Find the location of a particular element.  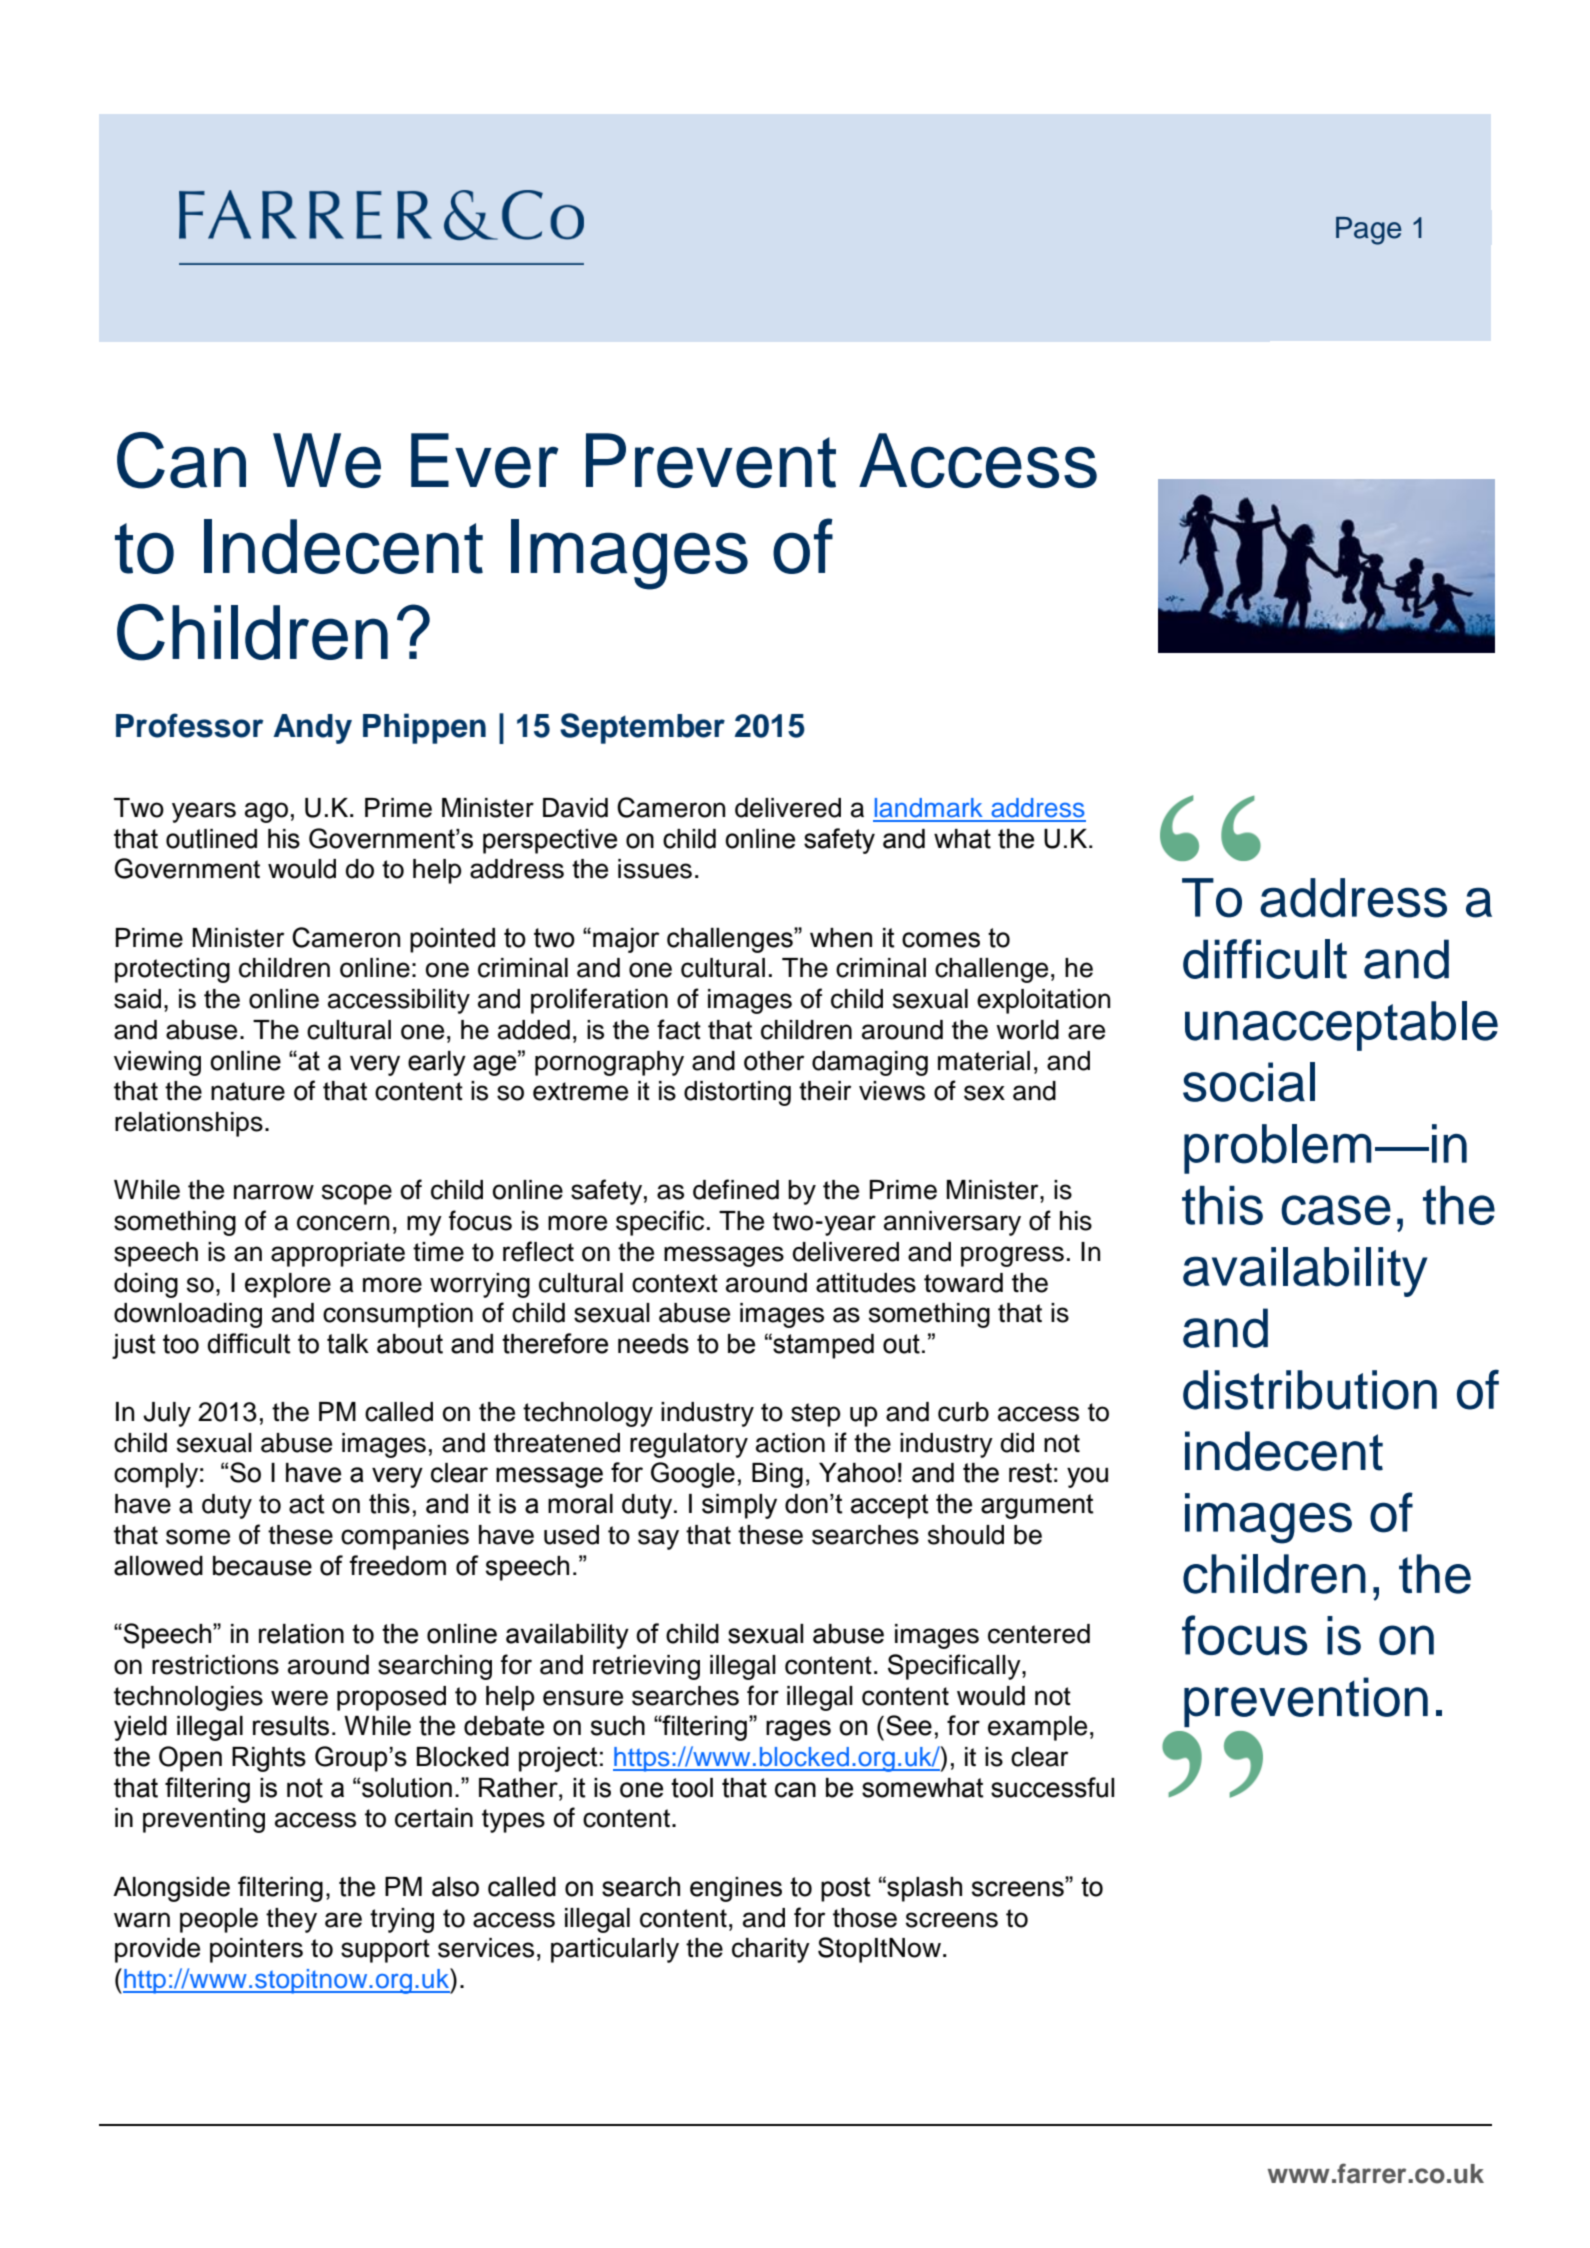

social is located at coordinates (1249, 1082).
